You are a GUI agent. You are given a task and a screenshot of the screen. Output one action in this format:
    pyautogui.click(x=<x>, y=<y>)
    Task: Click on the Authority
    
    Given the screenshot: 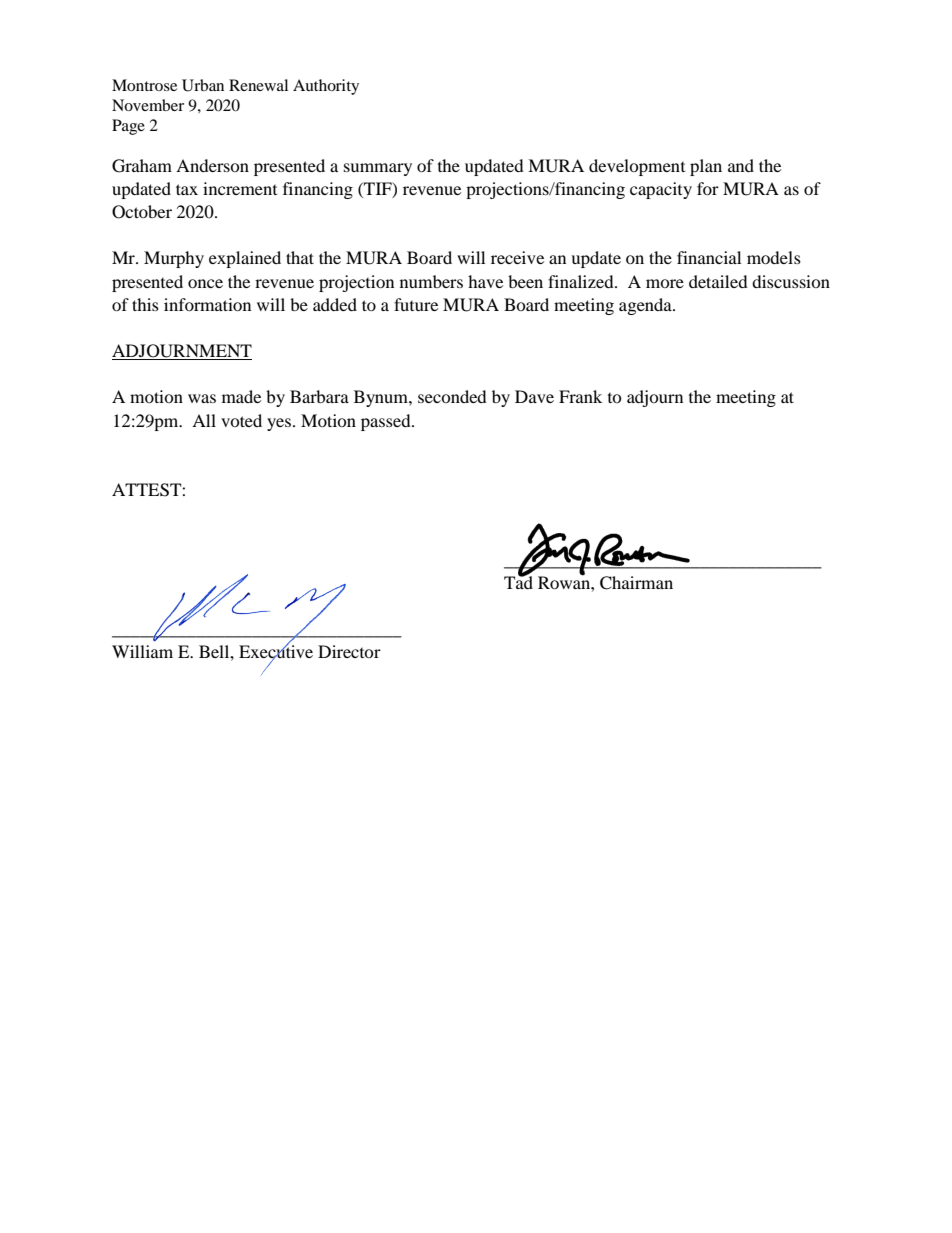 What is the action you would take?
    pyautogui.click(x=326, y=87)
